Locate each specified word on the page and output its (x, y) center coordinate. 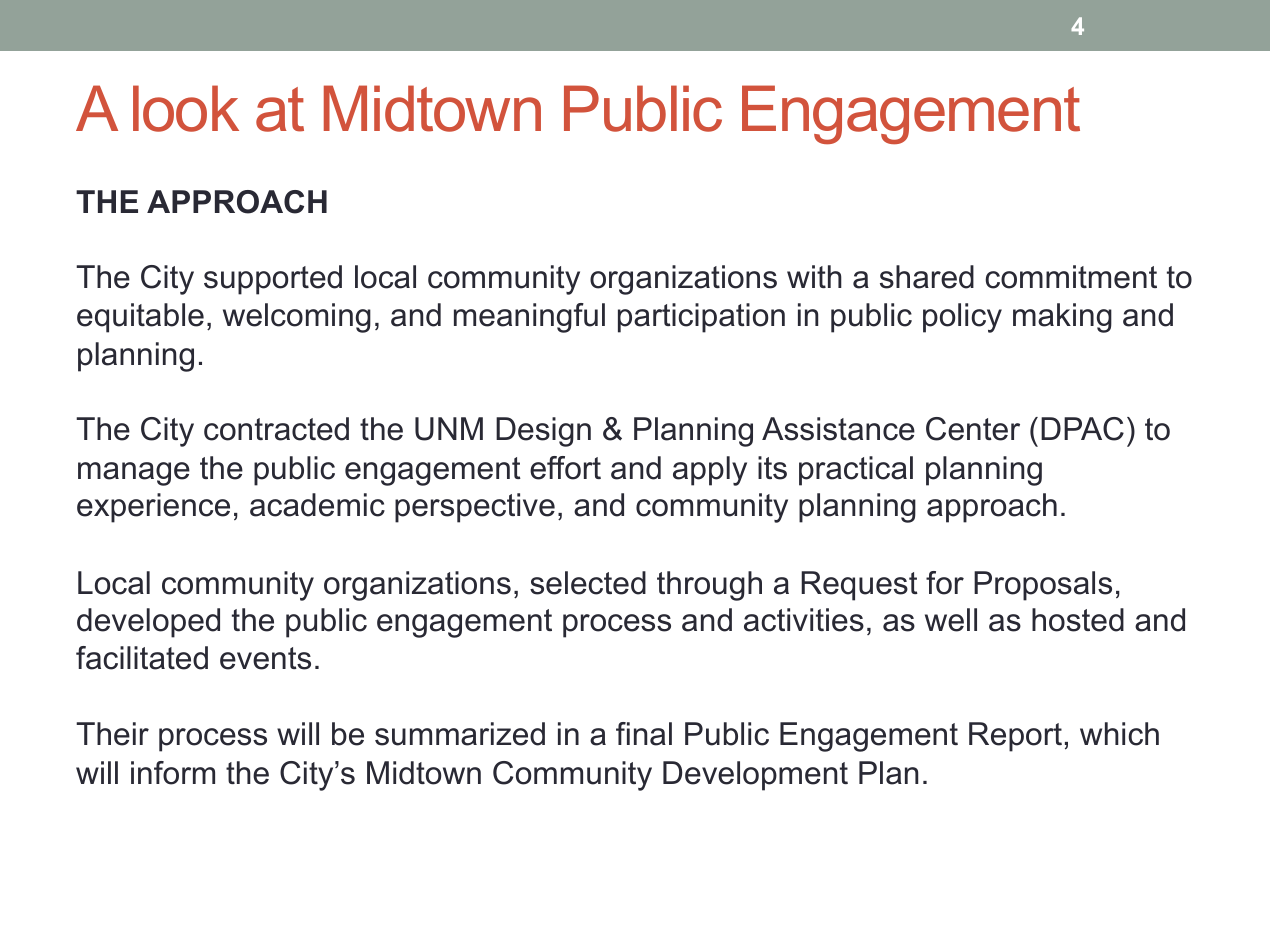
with (814, 276)
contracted (276, 429)
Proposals (1043, 586)
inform (173, 773)
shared (927, 277)
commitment (1071, 277)
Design (543, 432)
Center (973, 429)
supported (273, 280)
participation (701, 318)
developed (148, 623)
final (644, 734)
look (186, 108)
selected (588, 583)
